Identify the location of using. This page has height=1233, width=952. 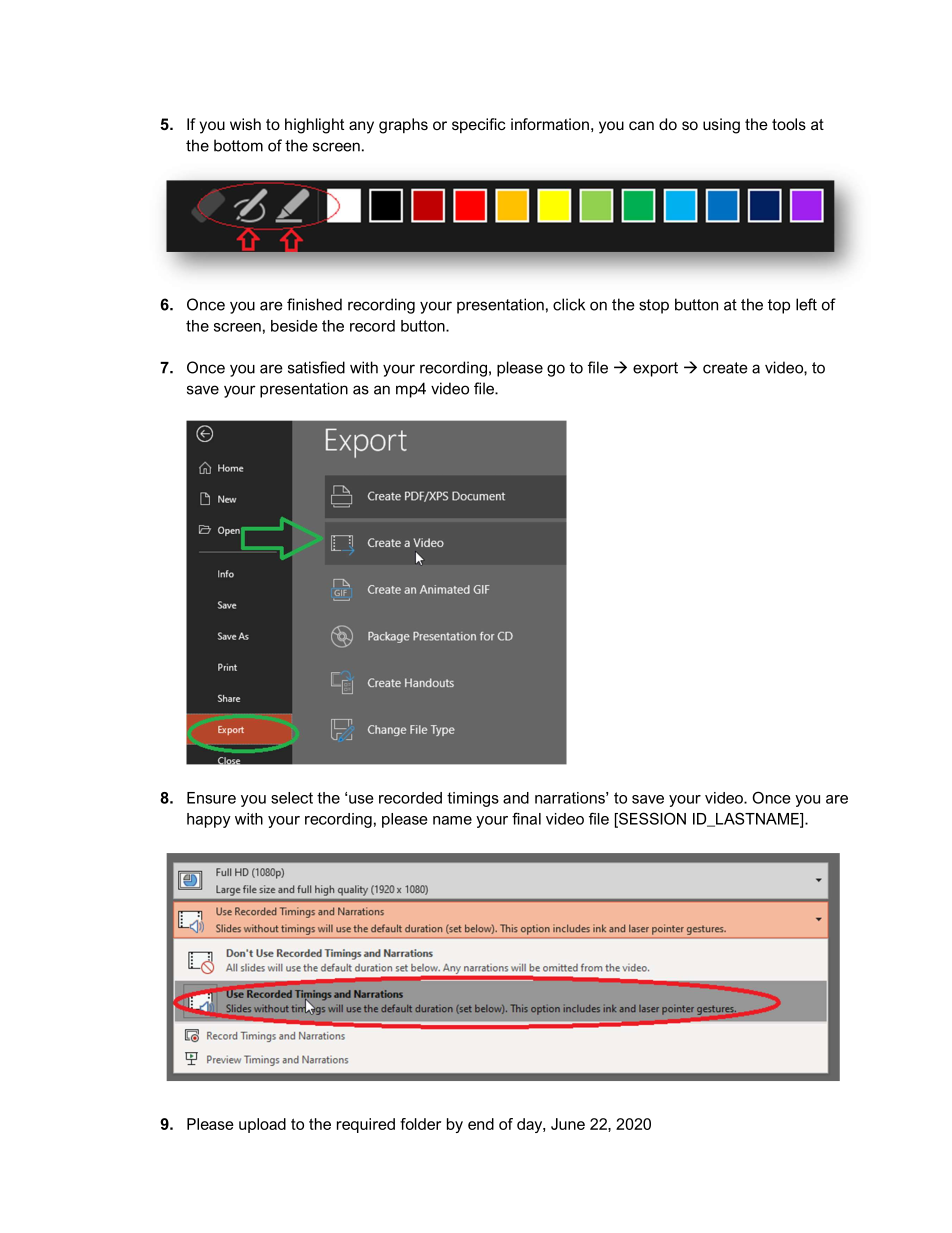
(721, 126).
